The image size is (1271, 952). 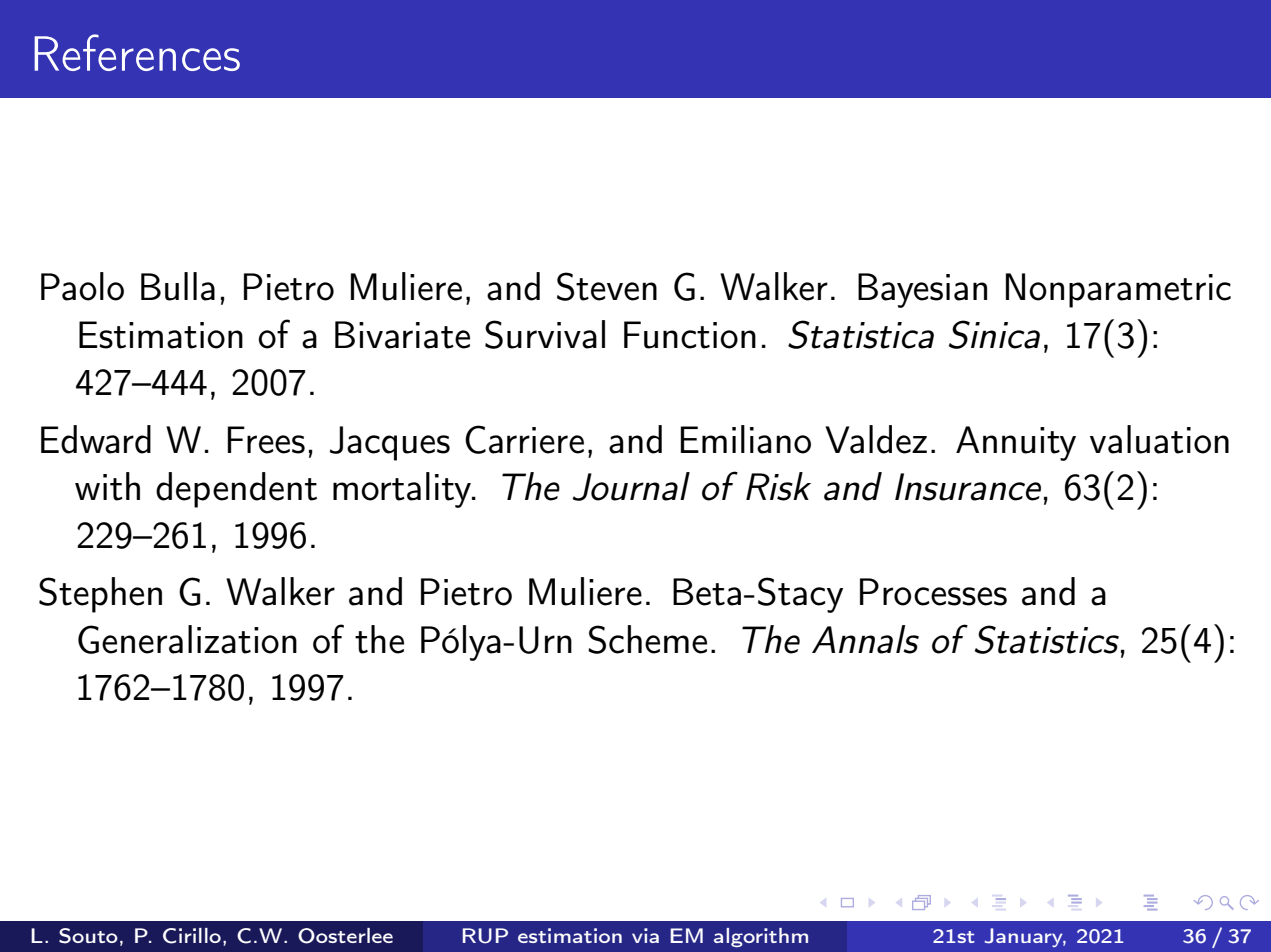 What do you see at coordinates (192, 936) in the screenshot?
I see `Cirillo` at bounding box center [192, 936].
